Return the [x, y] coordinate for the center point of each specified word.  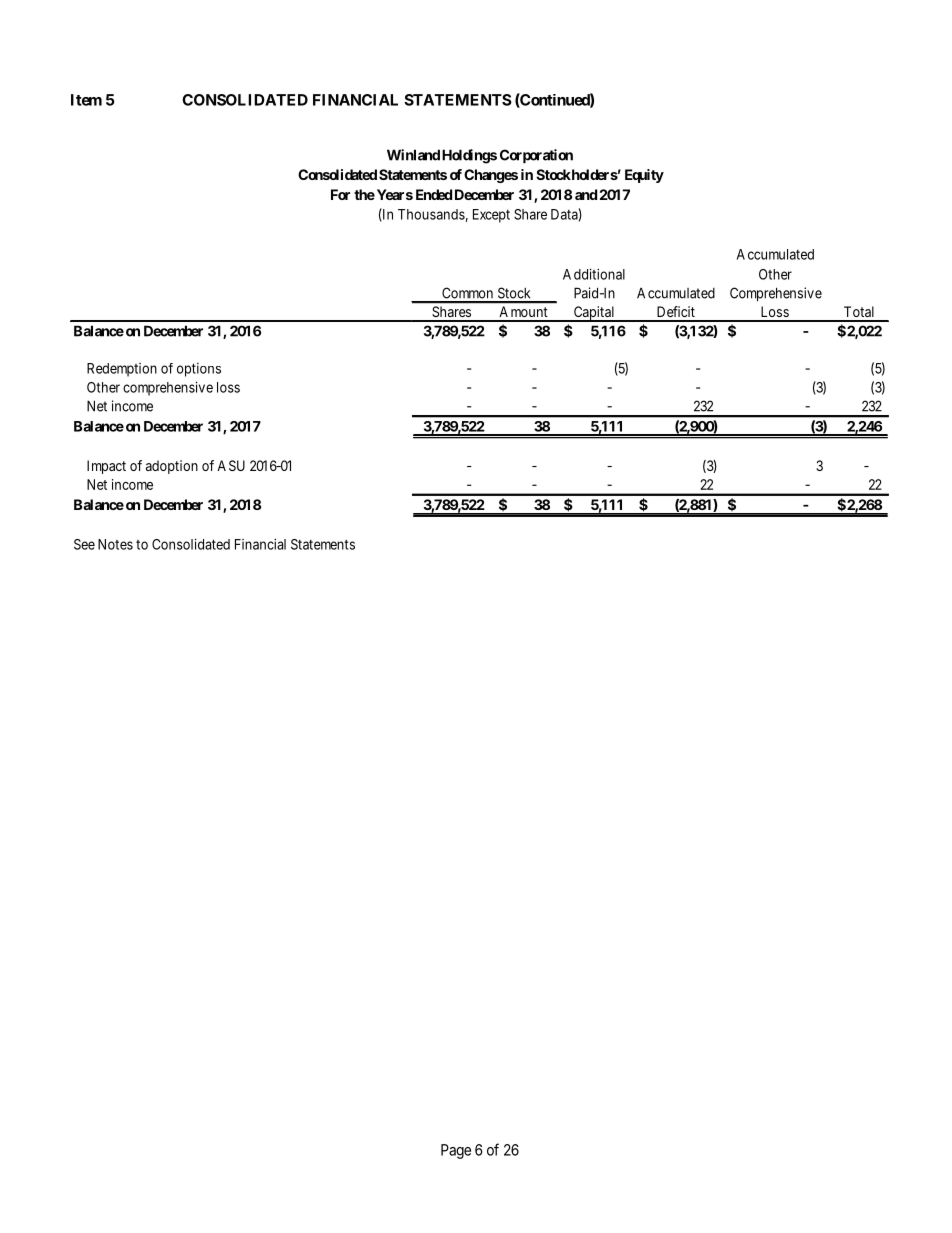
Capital [594, 314]
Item [86, 100]
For [340, 194]
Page [456, 1151]
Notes [115, 544]
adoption [172, 467]
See [84, 544]
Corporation [536, 156]
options [199, 370]
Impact [106, 467]
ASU [231, 465]
